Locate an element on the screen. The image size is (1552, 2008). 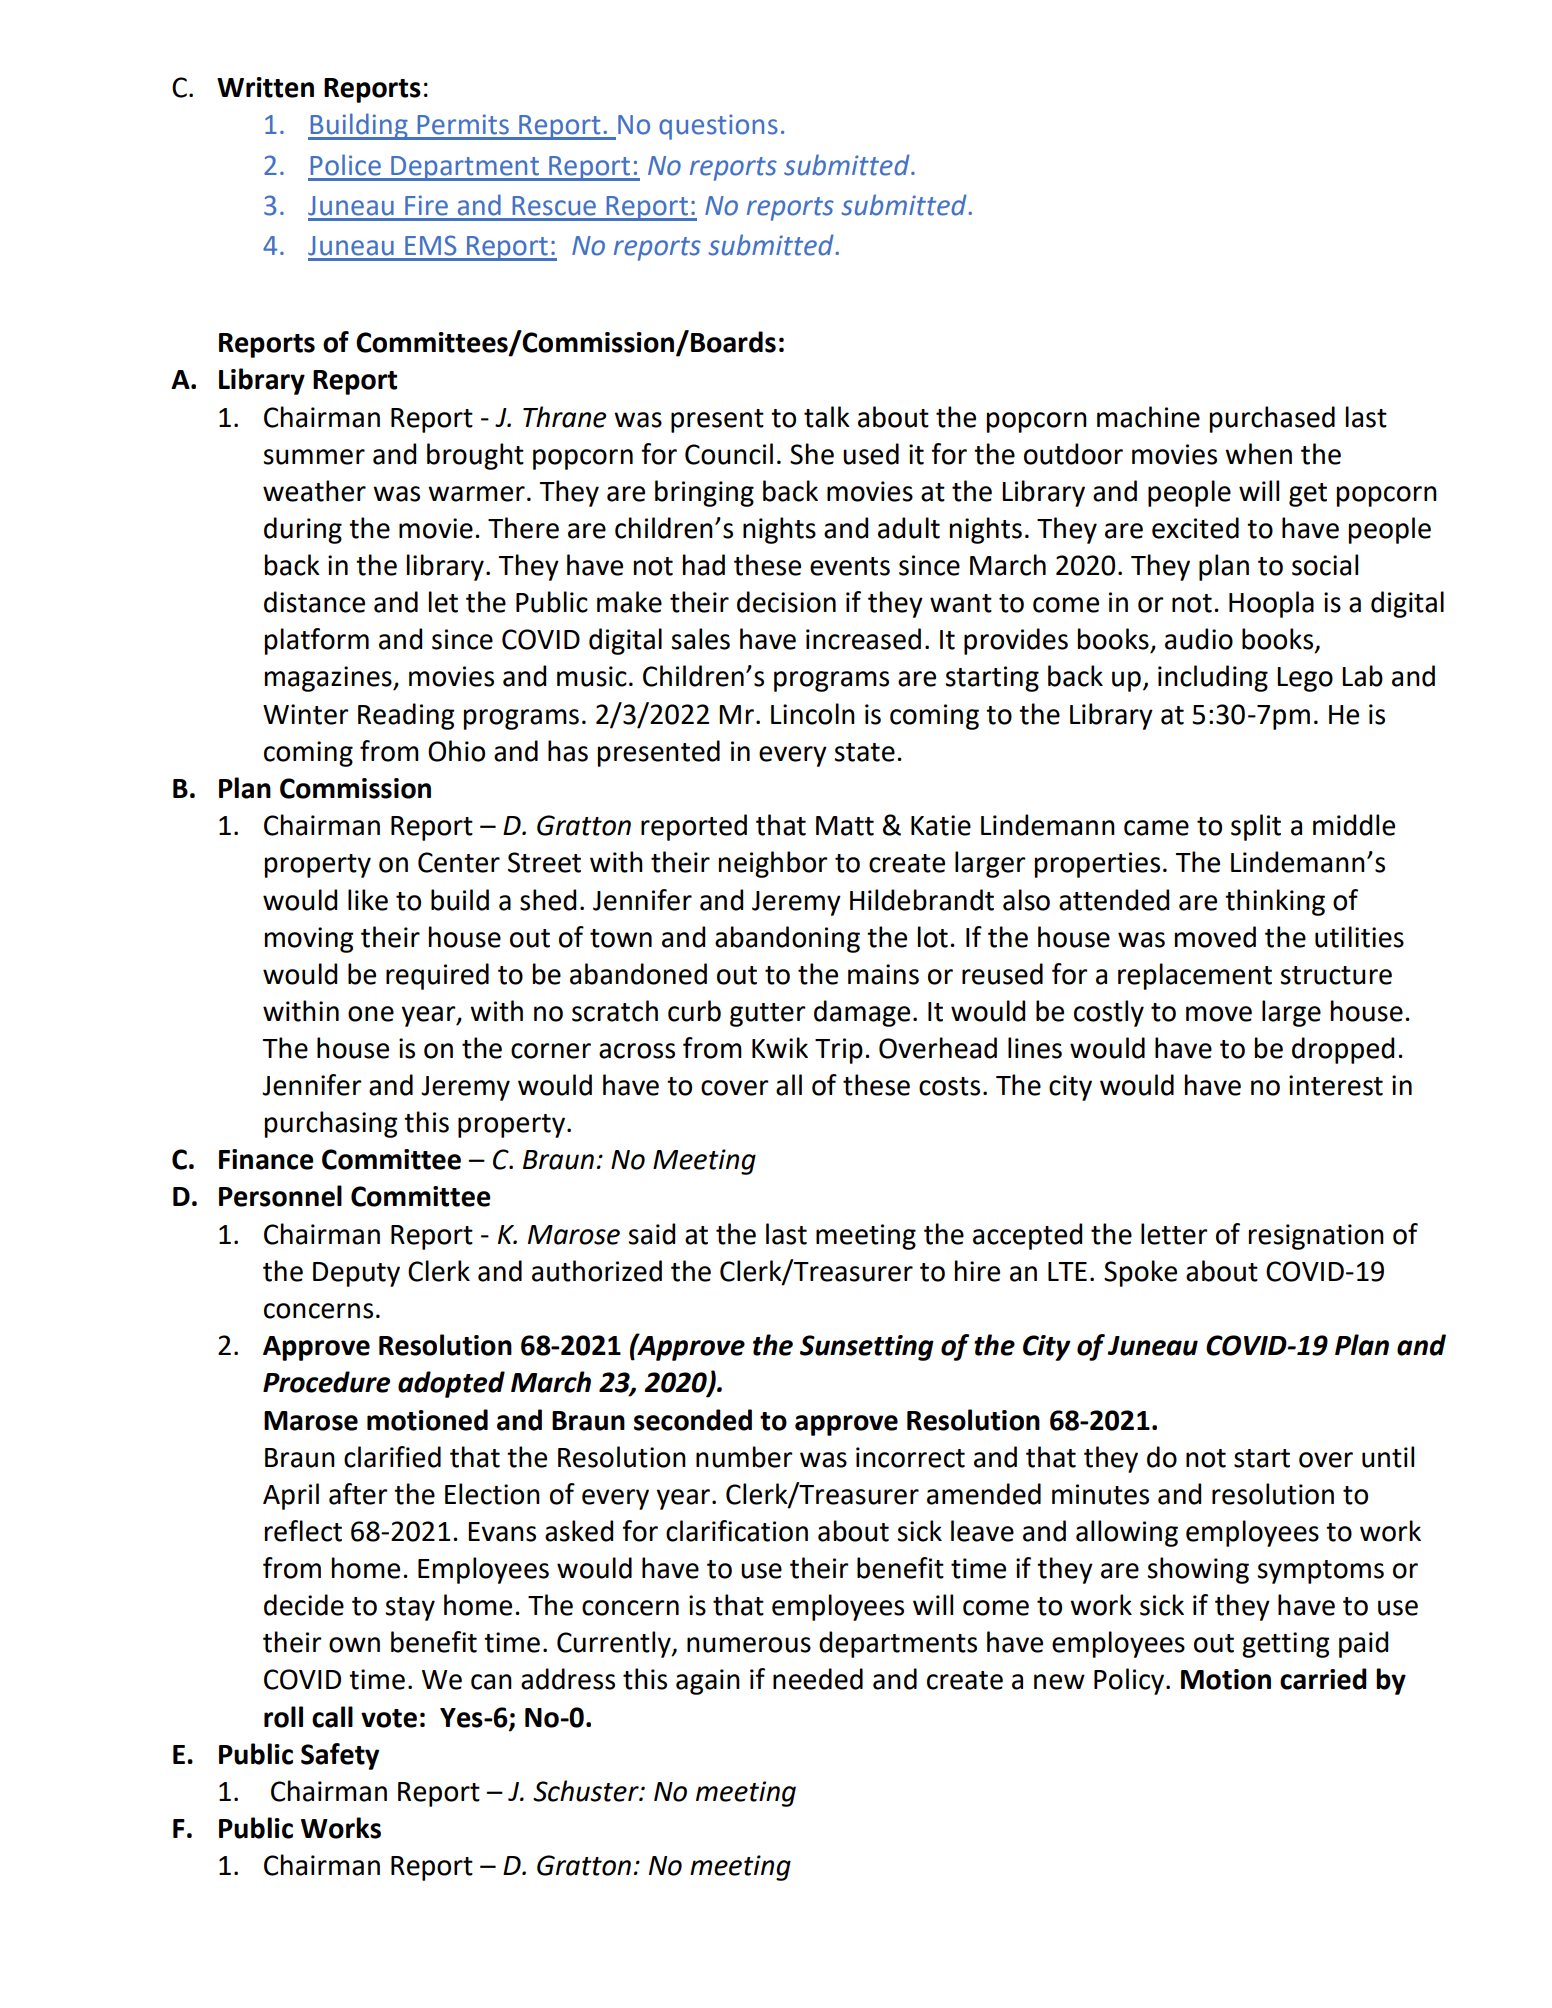
purchased is located at coordinates (1272, 419).
